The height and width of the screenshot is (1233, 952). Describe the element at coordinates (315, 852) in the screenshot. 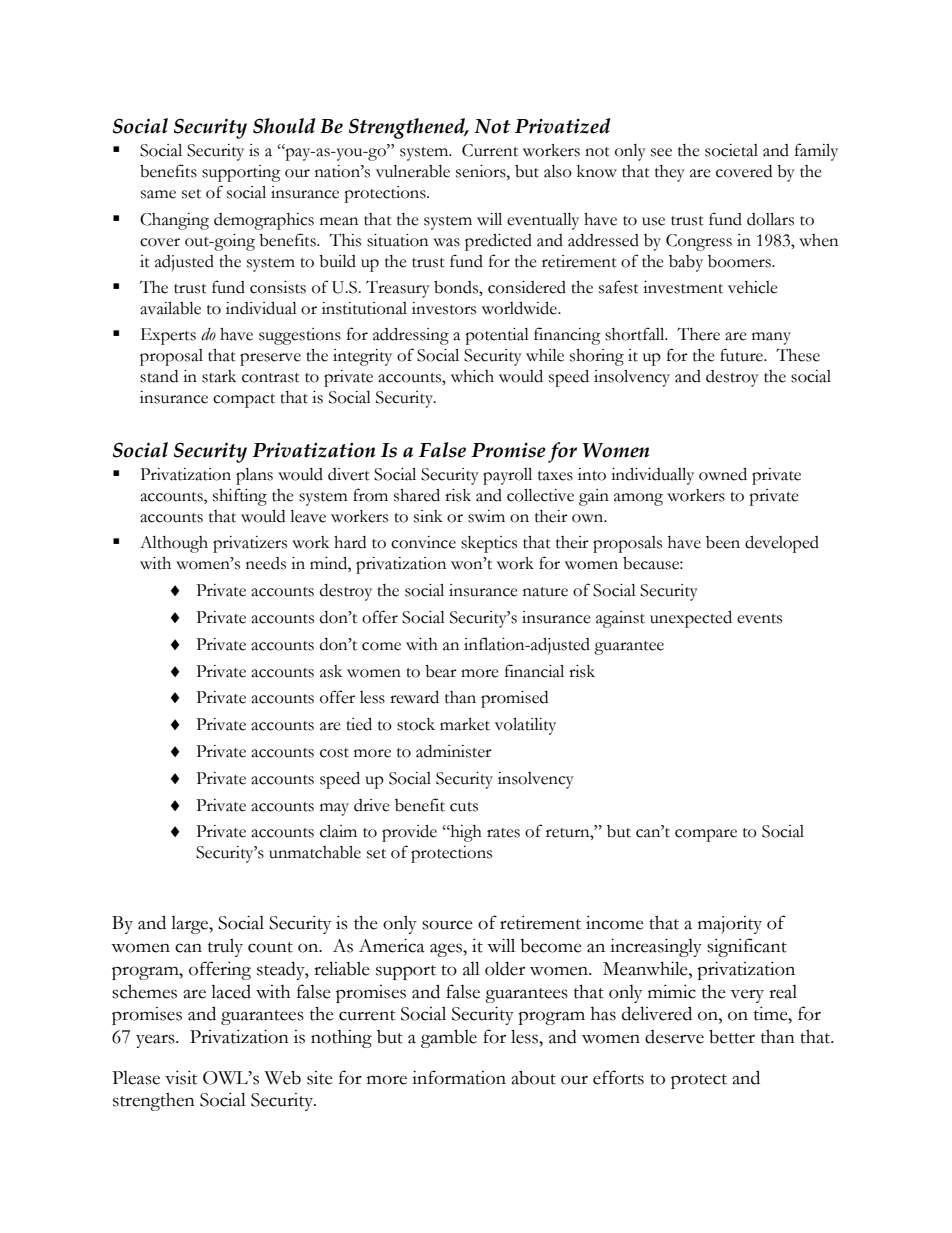

I see `unmatchable` at that location.
